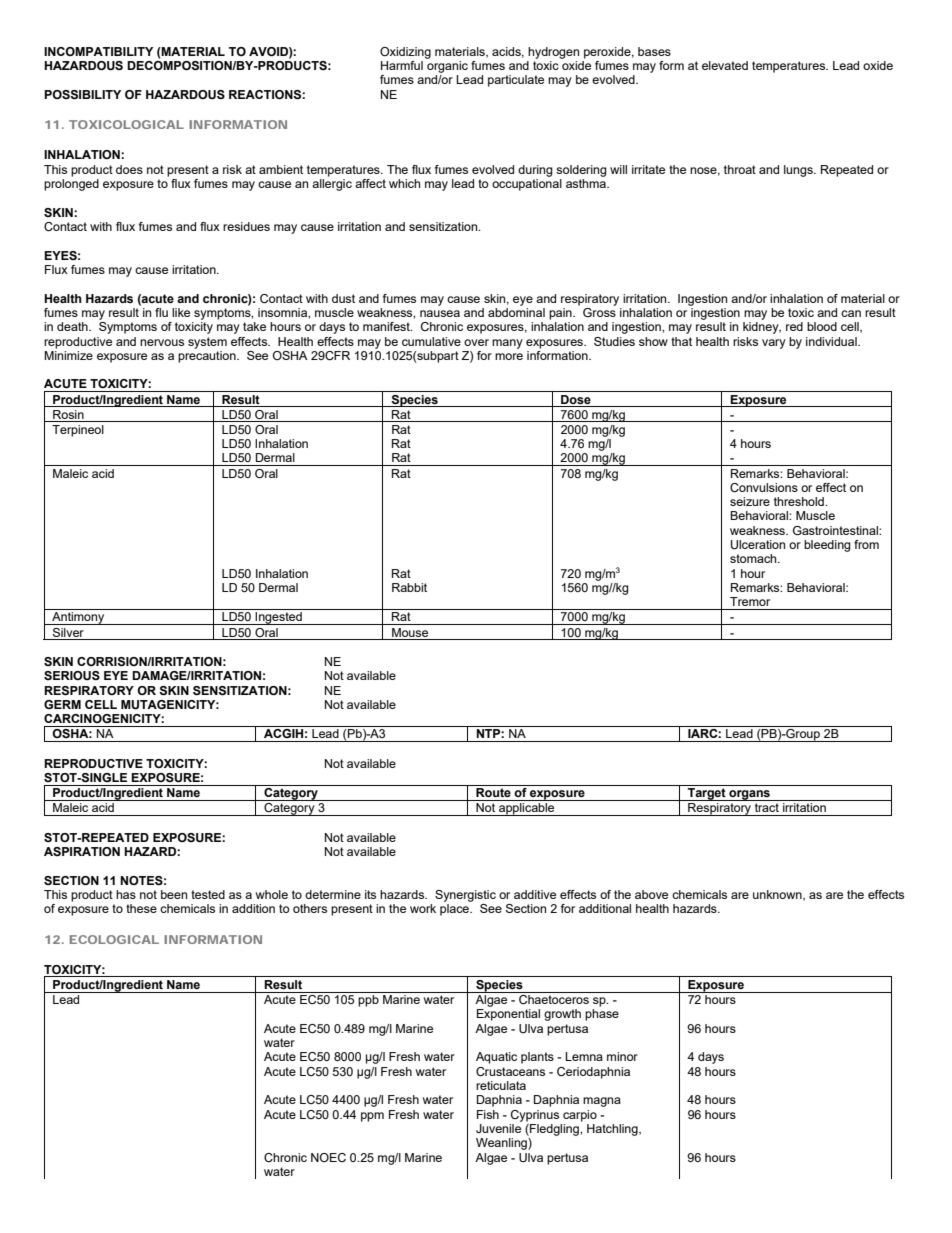 This document has width=952, height=1233. Describe the element at coordinates (509, 356) in the document. I see `more` at that location.
